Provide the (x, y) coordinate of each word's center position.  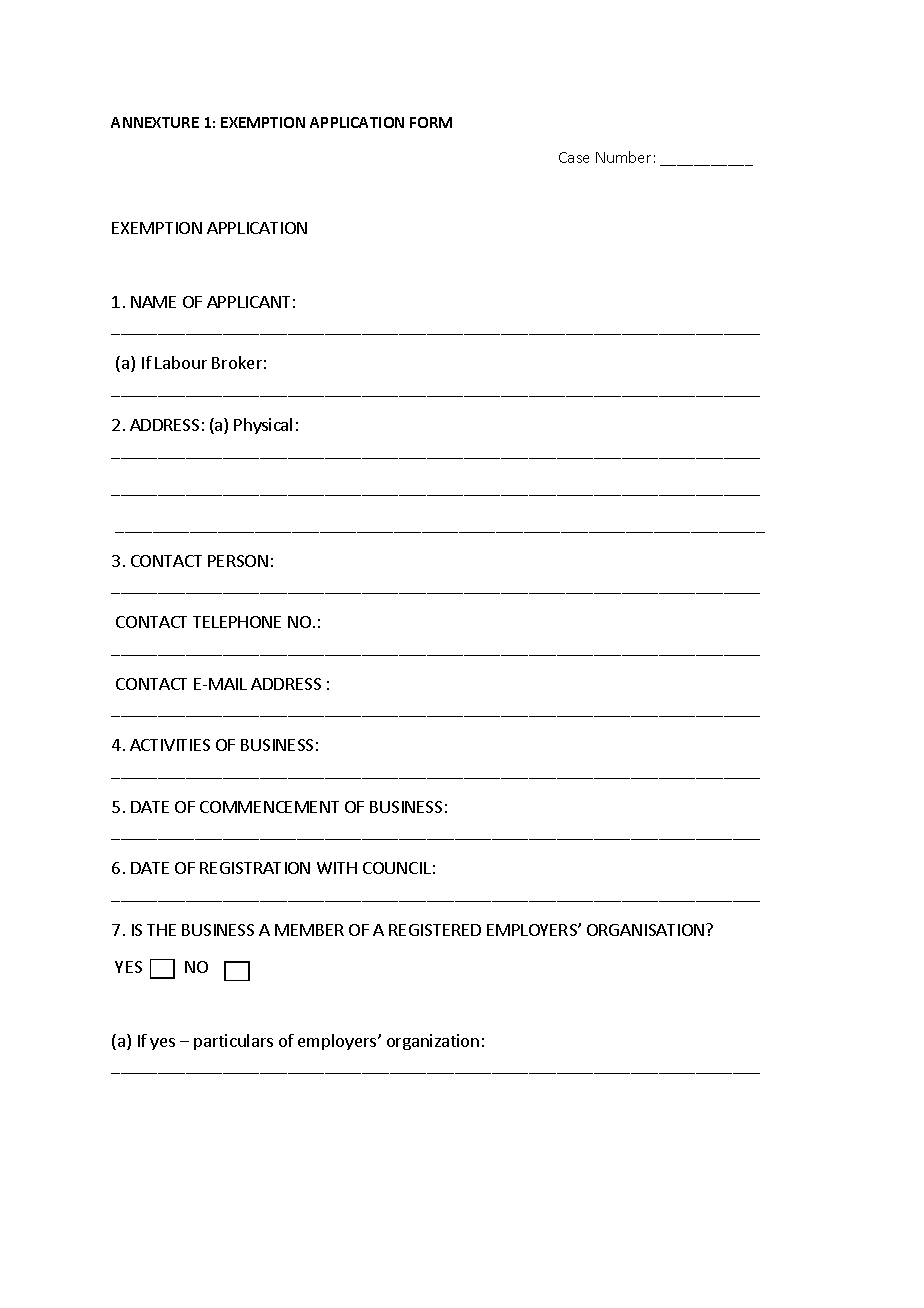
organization (433, 1042)
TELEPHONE (237, 622)
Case (574, 157)
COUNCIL (397, 868)
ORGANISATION (647, 930)
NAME (153, 302)
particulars (233, 1042)
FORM (431, 122)
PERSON (238, 561)
